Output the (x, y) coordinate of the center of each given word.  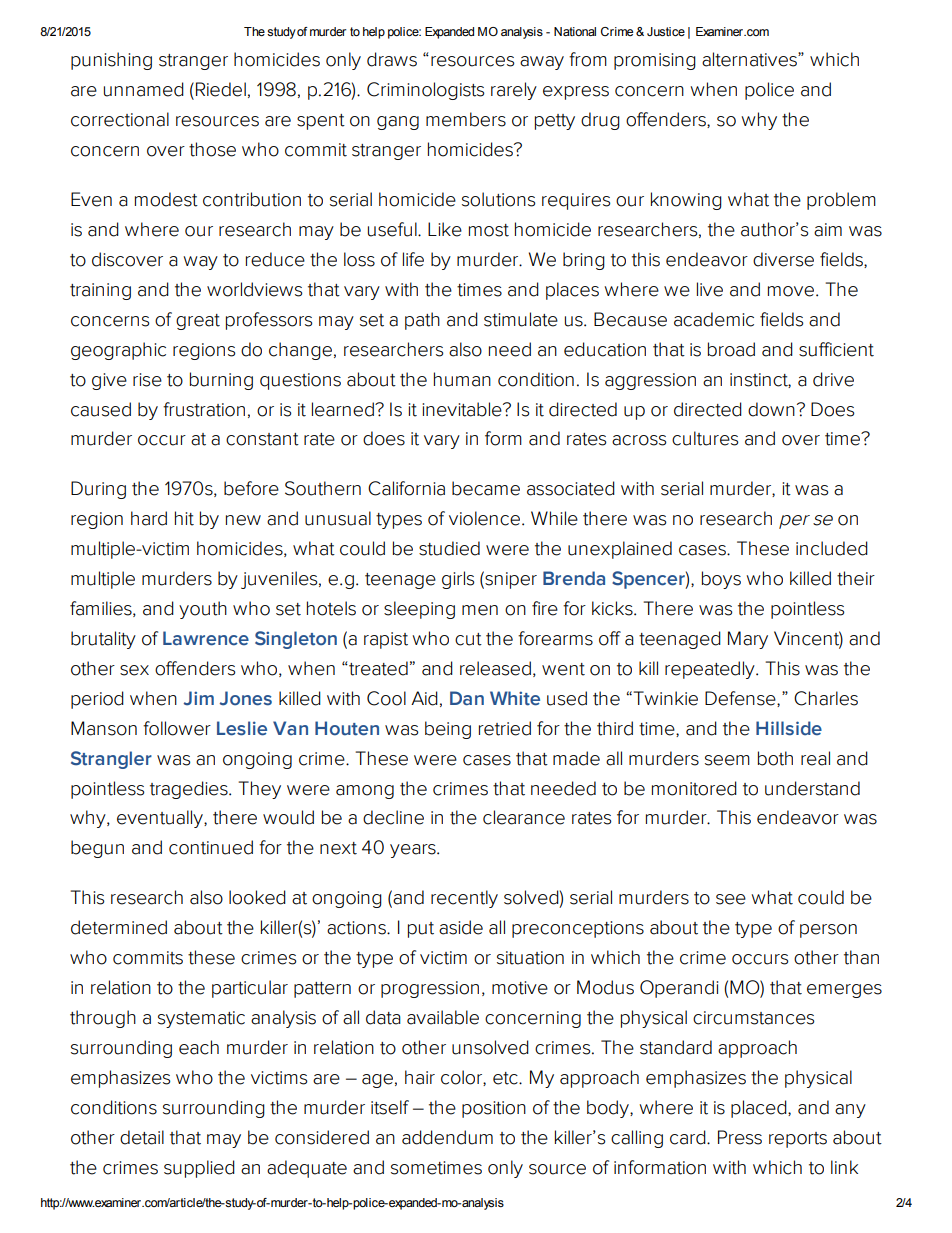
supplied (199, 1169)
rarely (514, 91)
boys (721, 580)
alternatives (750, 59)
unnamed (144, 89)
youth (203, 610)
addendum (447, 1137)
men (480, 610)
